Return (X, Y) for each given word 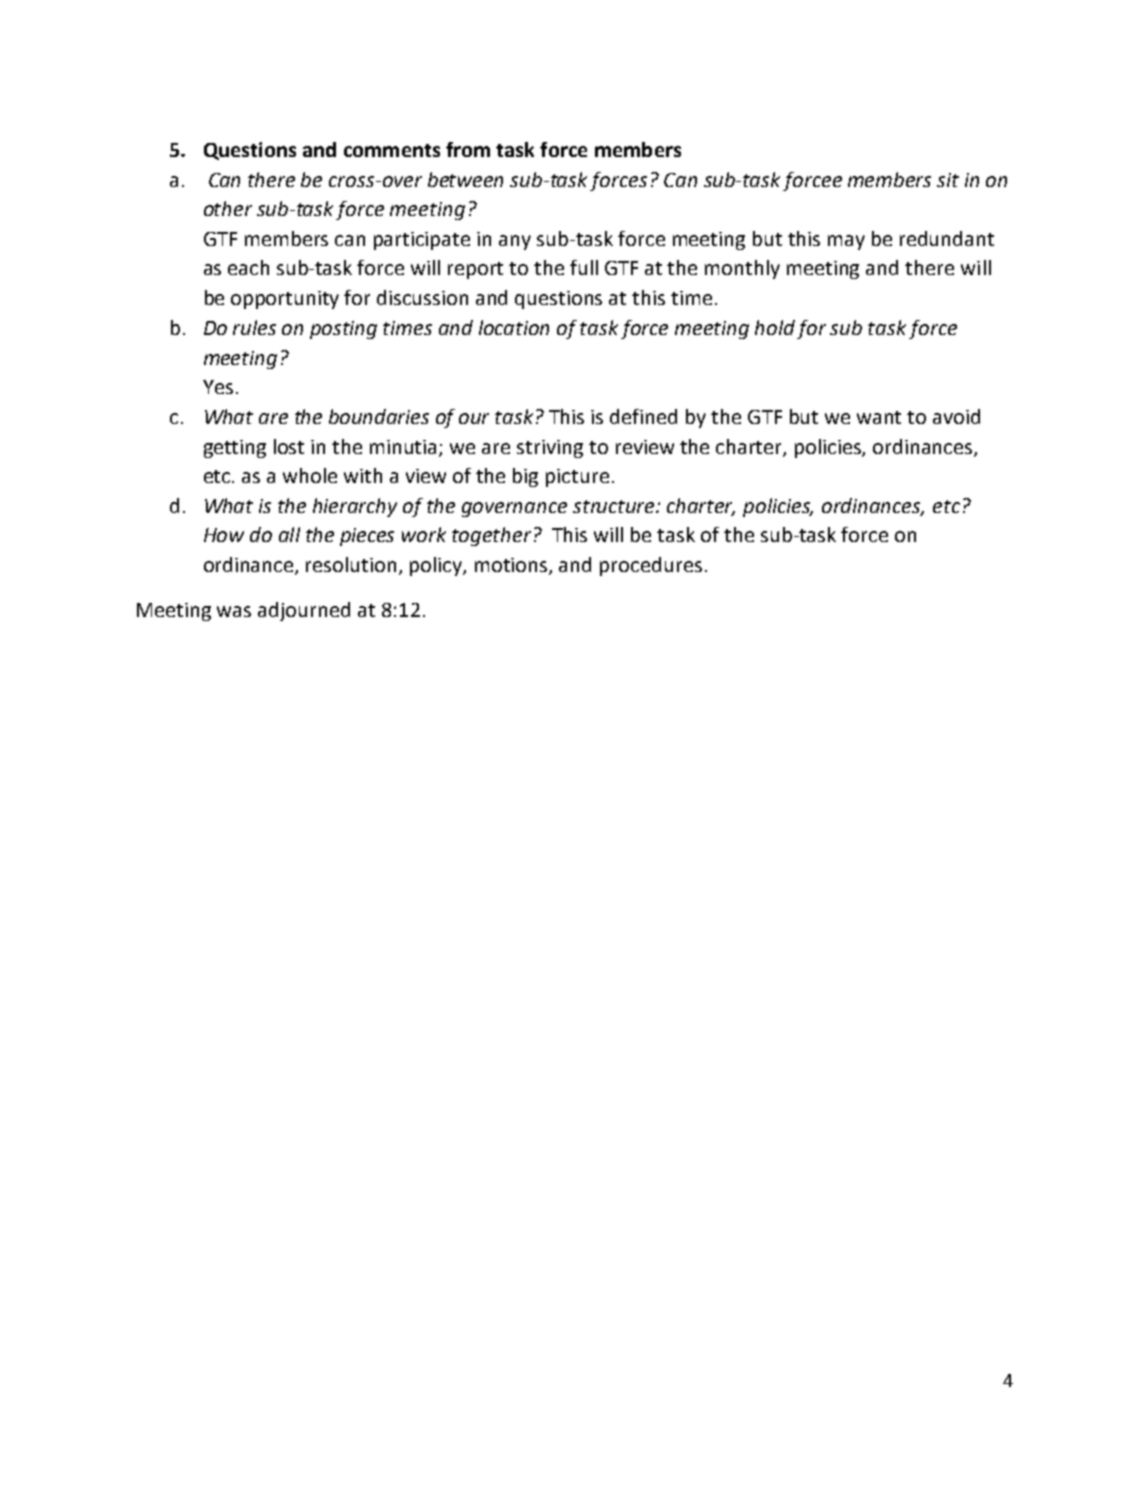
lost (289, 446)
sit (948, 180)
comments (392, 150)
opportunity (285, 300)
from (468, 149)
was (234, 611)
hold (775, 327)
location (514, 327)
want (879, 417)
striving (550, 449)
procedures (651, 566)
